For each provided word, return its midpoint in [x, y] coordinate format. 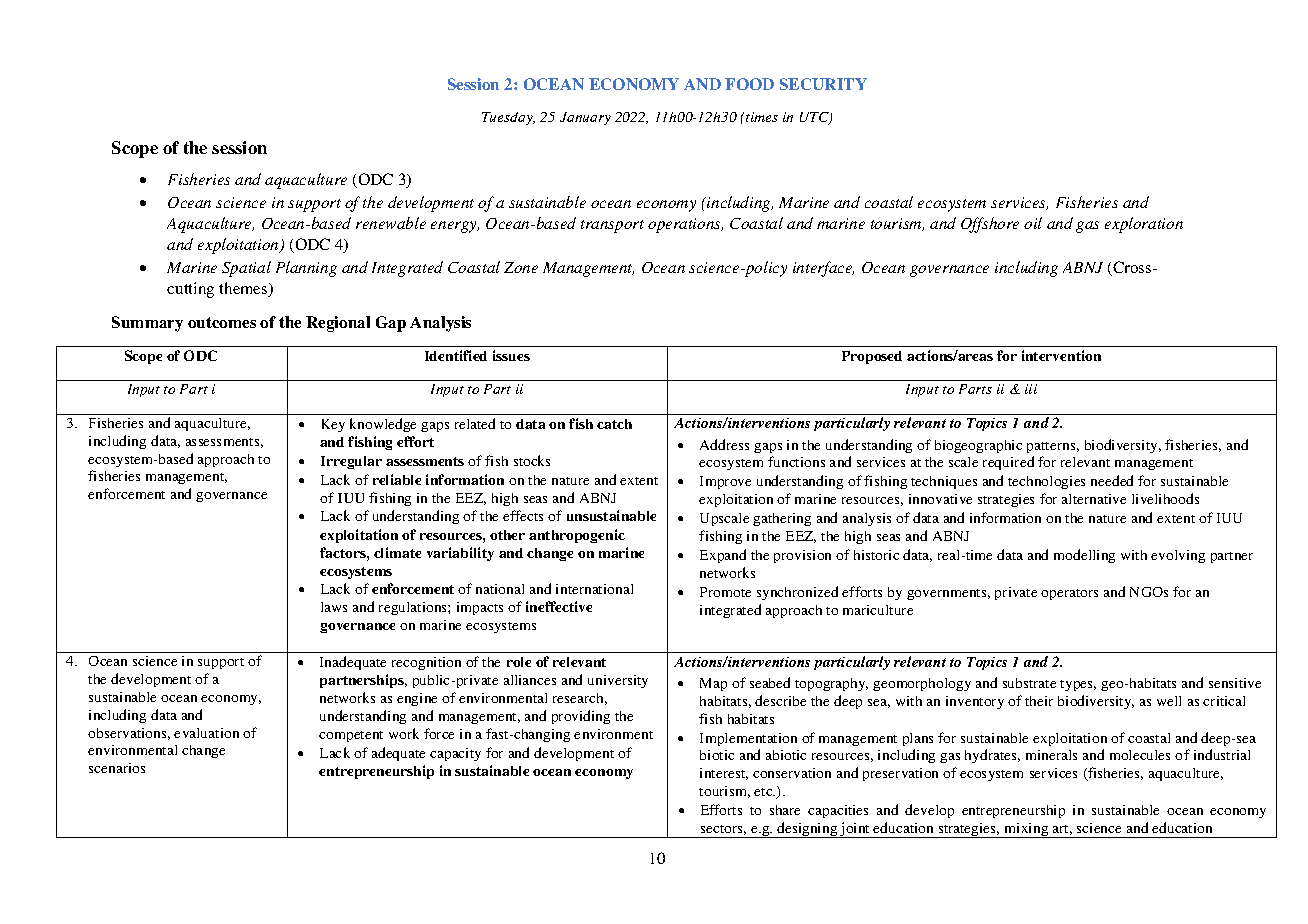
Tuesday [508, 118]
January [585, 118]
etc [764, 792]
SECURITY [823, 84]
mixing [1027, 830]
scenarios [117, 768]
